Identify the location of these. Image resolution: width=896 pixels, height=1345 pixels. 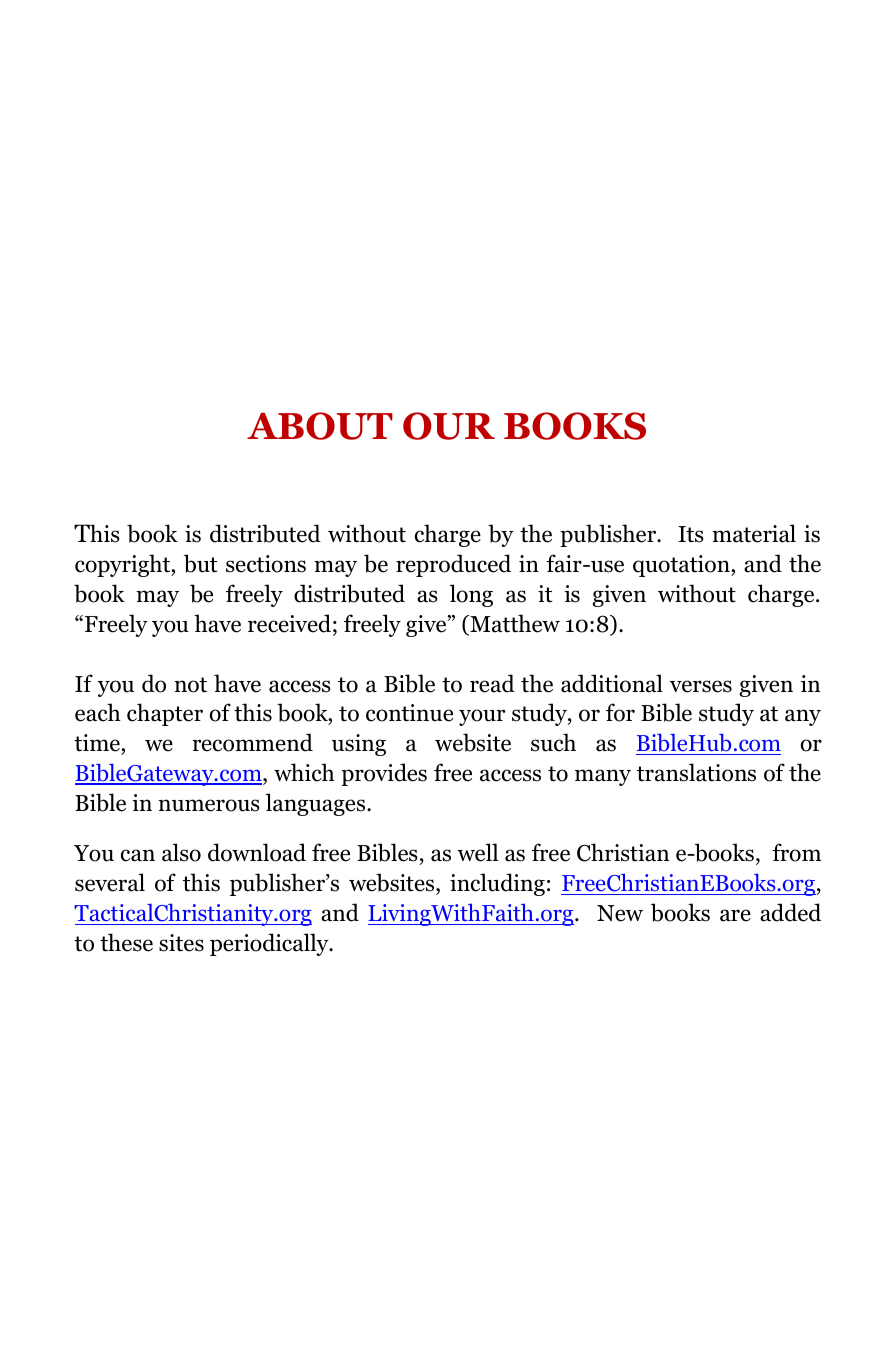
(126, 942).
